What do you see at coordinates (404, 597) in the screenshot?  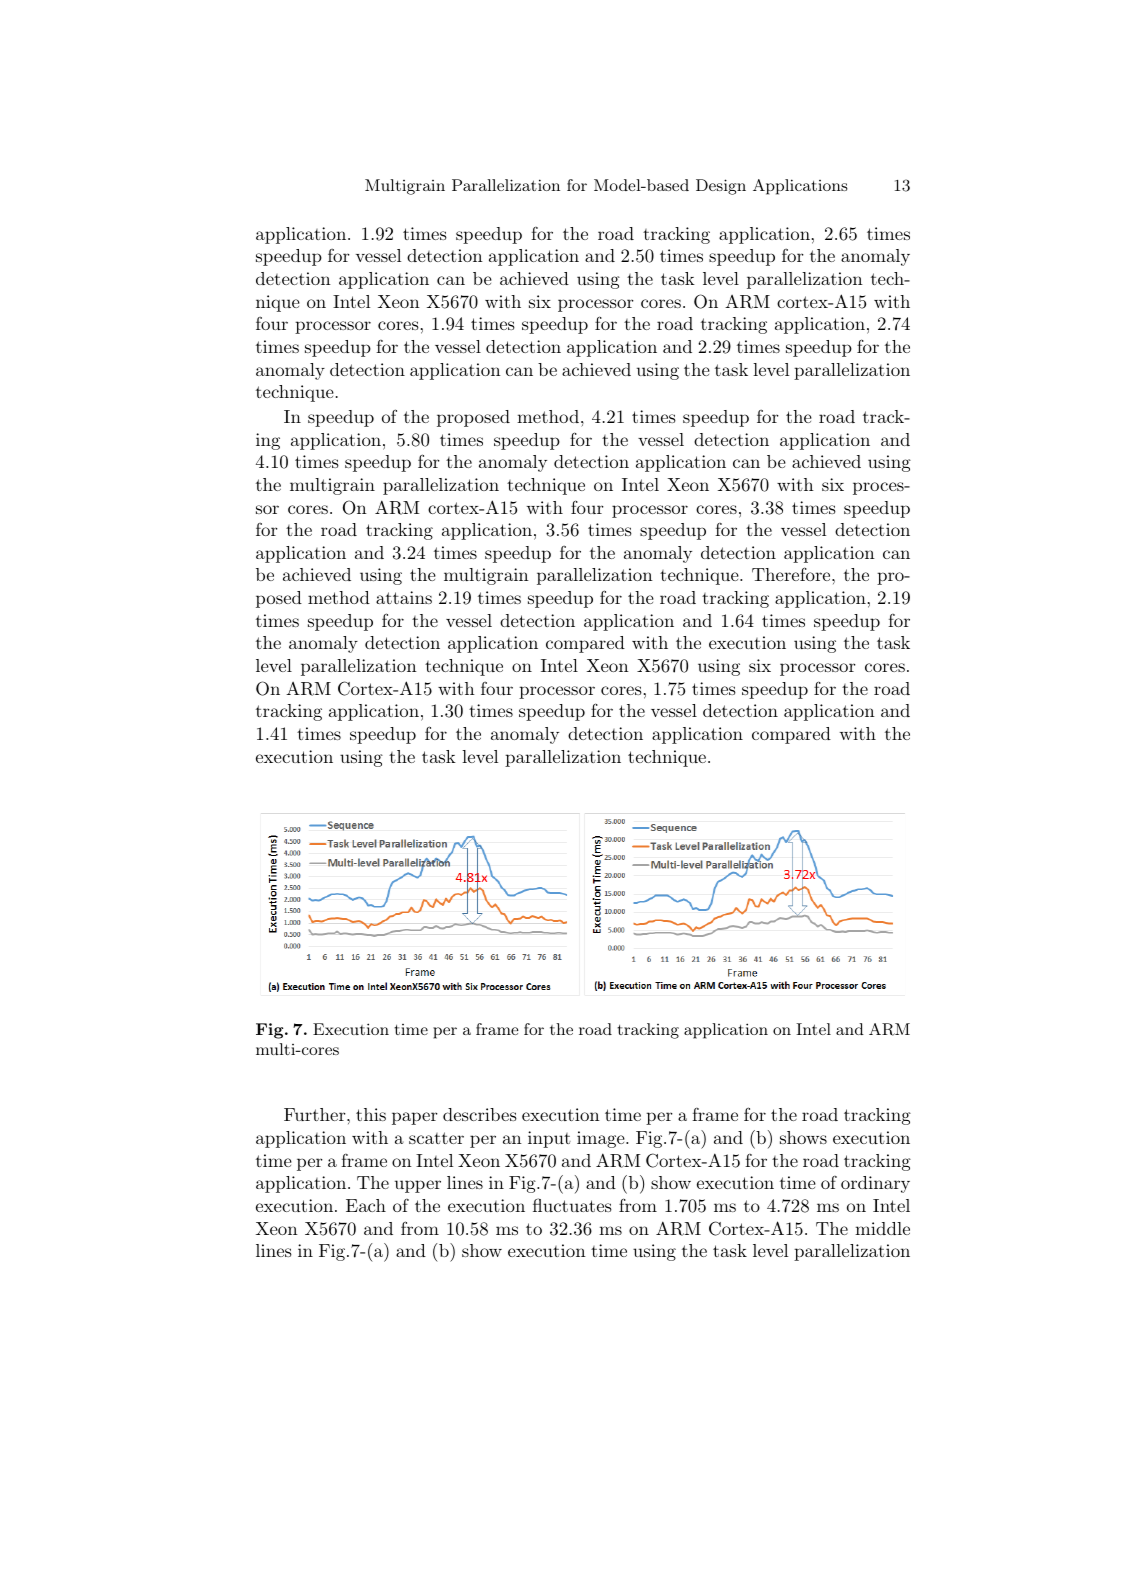 I see `attains` at bounding box center [404, 597].
